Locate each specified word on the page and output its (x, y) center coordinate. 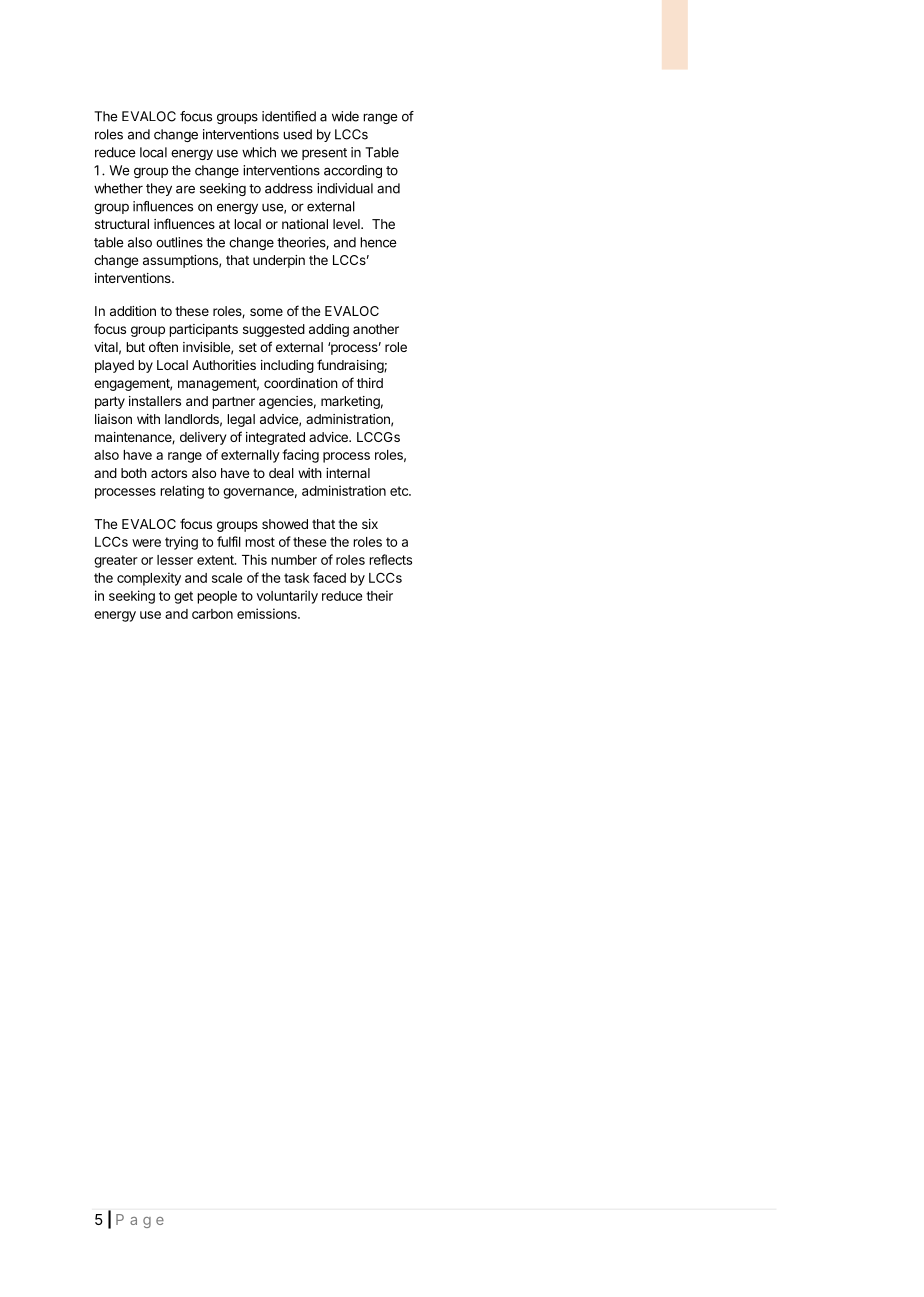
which (259, 152)
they (159, 189)
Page (140, 1221)
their (379, 595)
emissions (268, 613)
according (353, 171)
